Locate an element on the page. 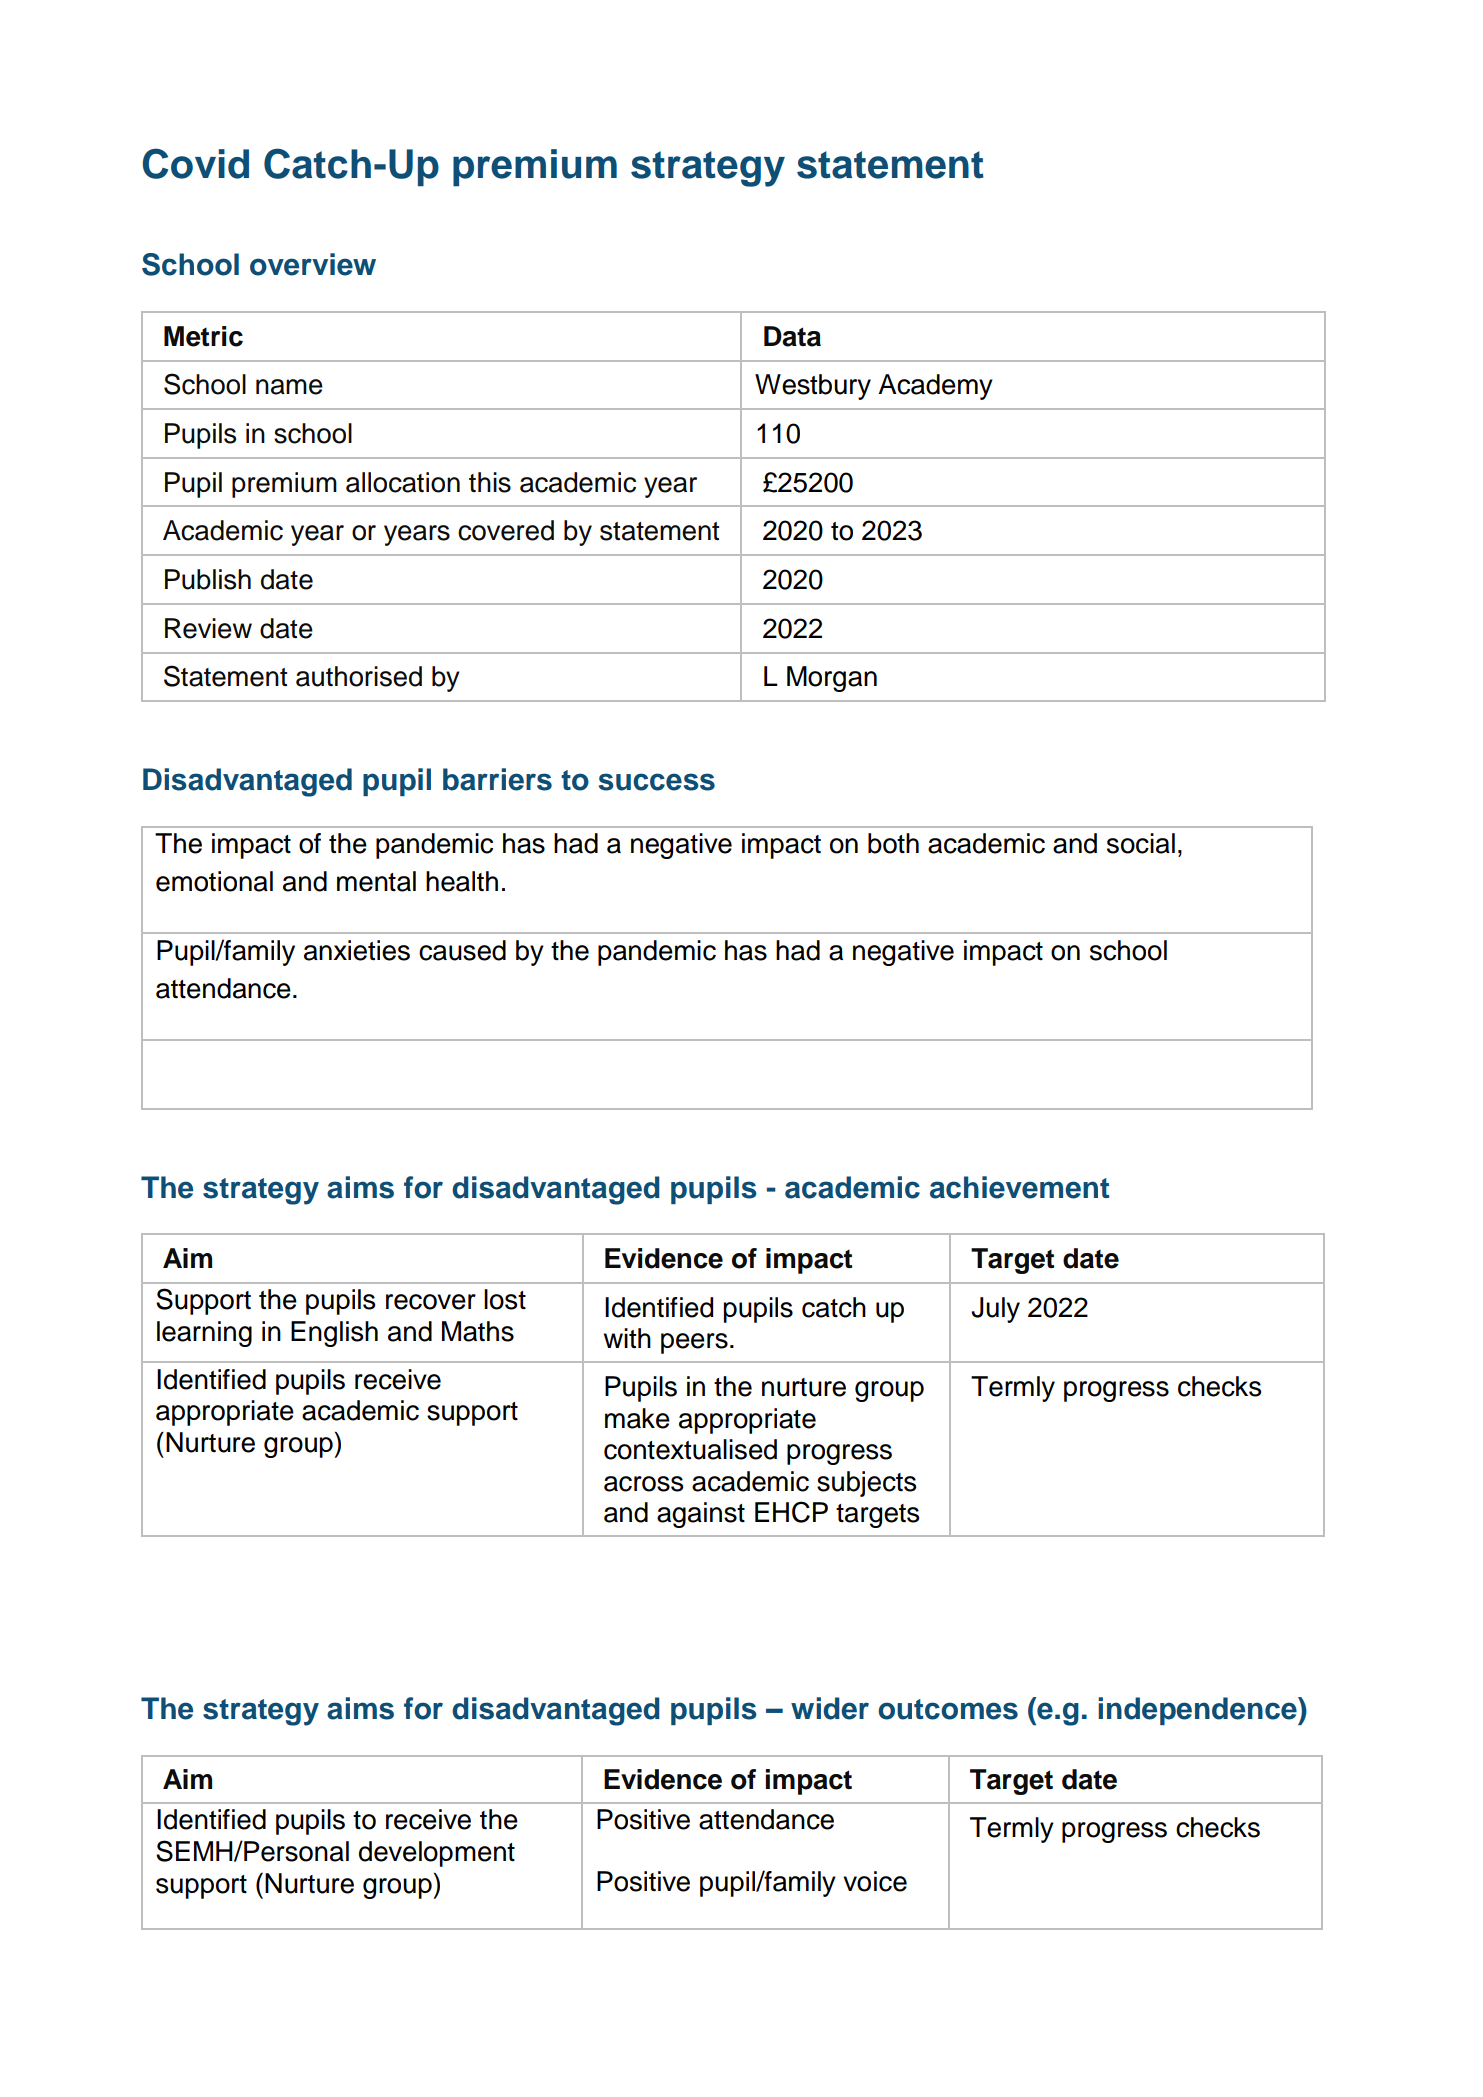 The image size is (1483, 2097). voice is located at coordinates (875, 1881).
